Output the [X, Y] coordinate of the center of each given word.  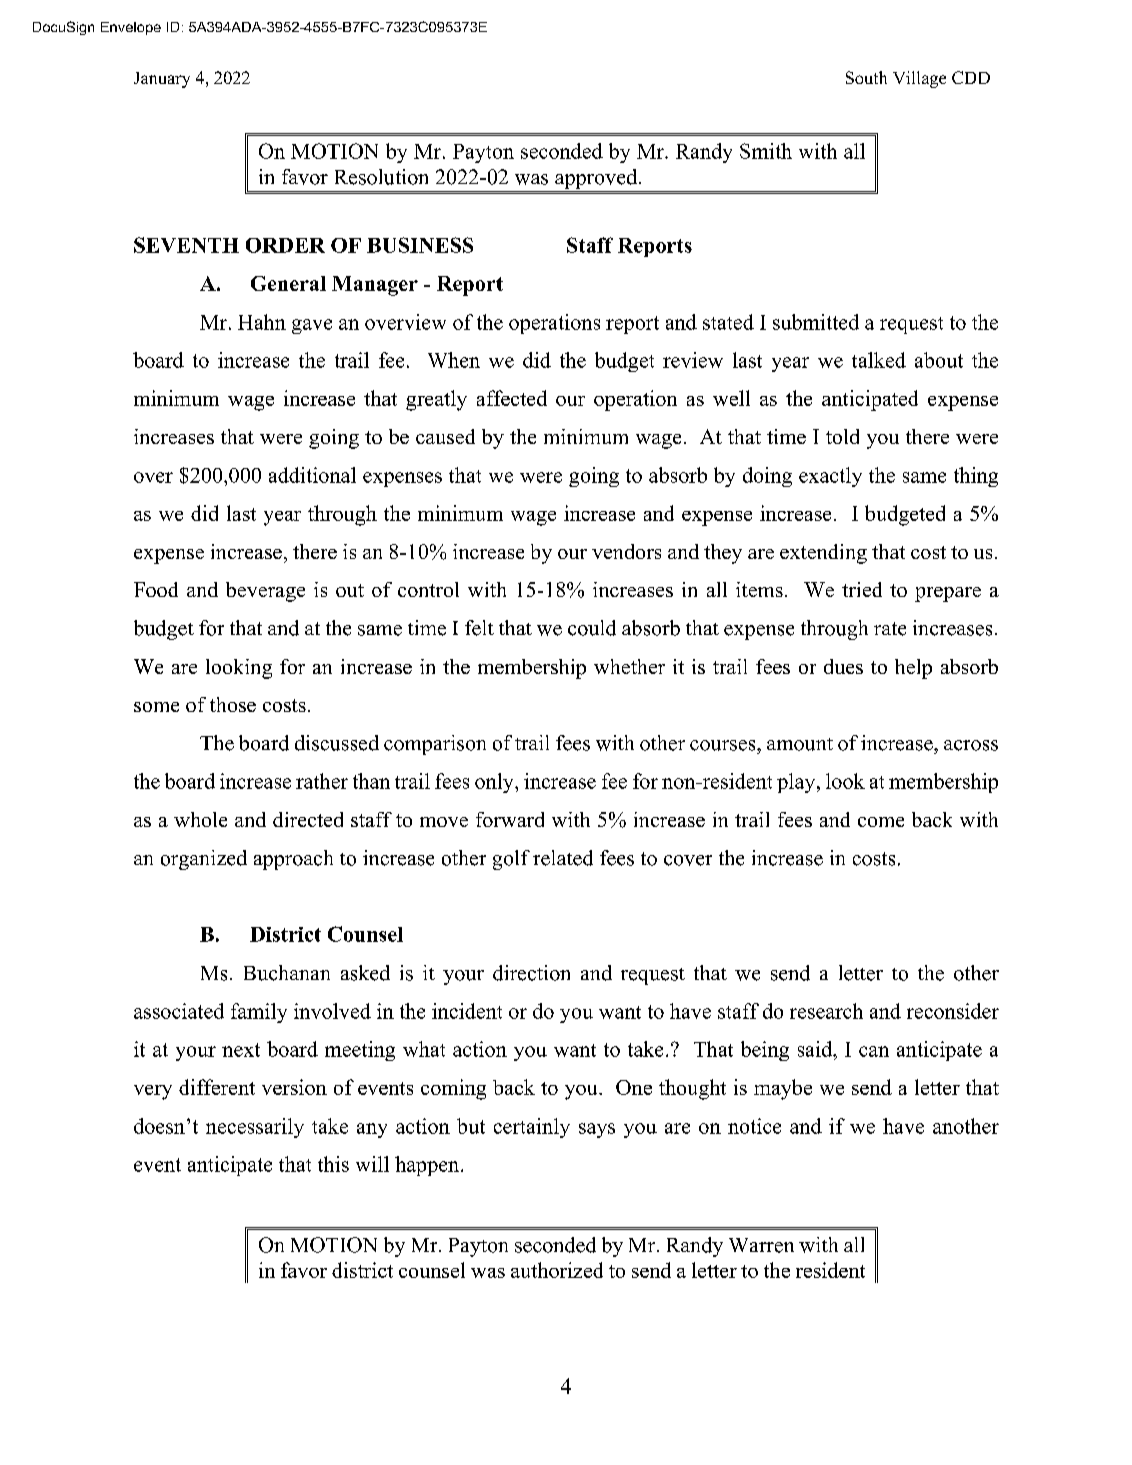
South [866, 77]
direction [531, 973]
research [826, 1011]
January [162, 80]
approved [597, 179]
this [333, 1164]
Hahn [262, 322]
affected [512, 398]
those [233, 704]
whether [629, 666]
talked [879, 360]
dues [843, 666]
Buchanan [287, 973]
